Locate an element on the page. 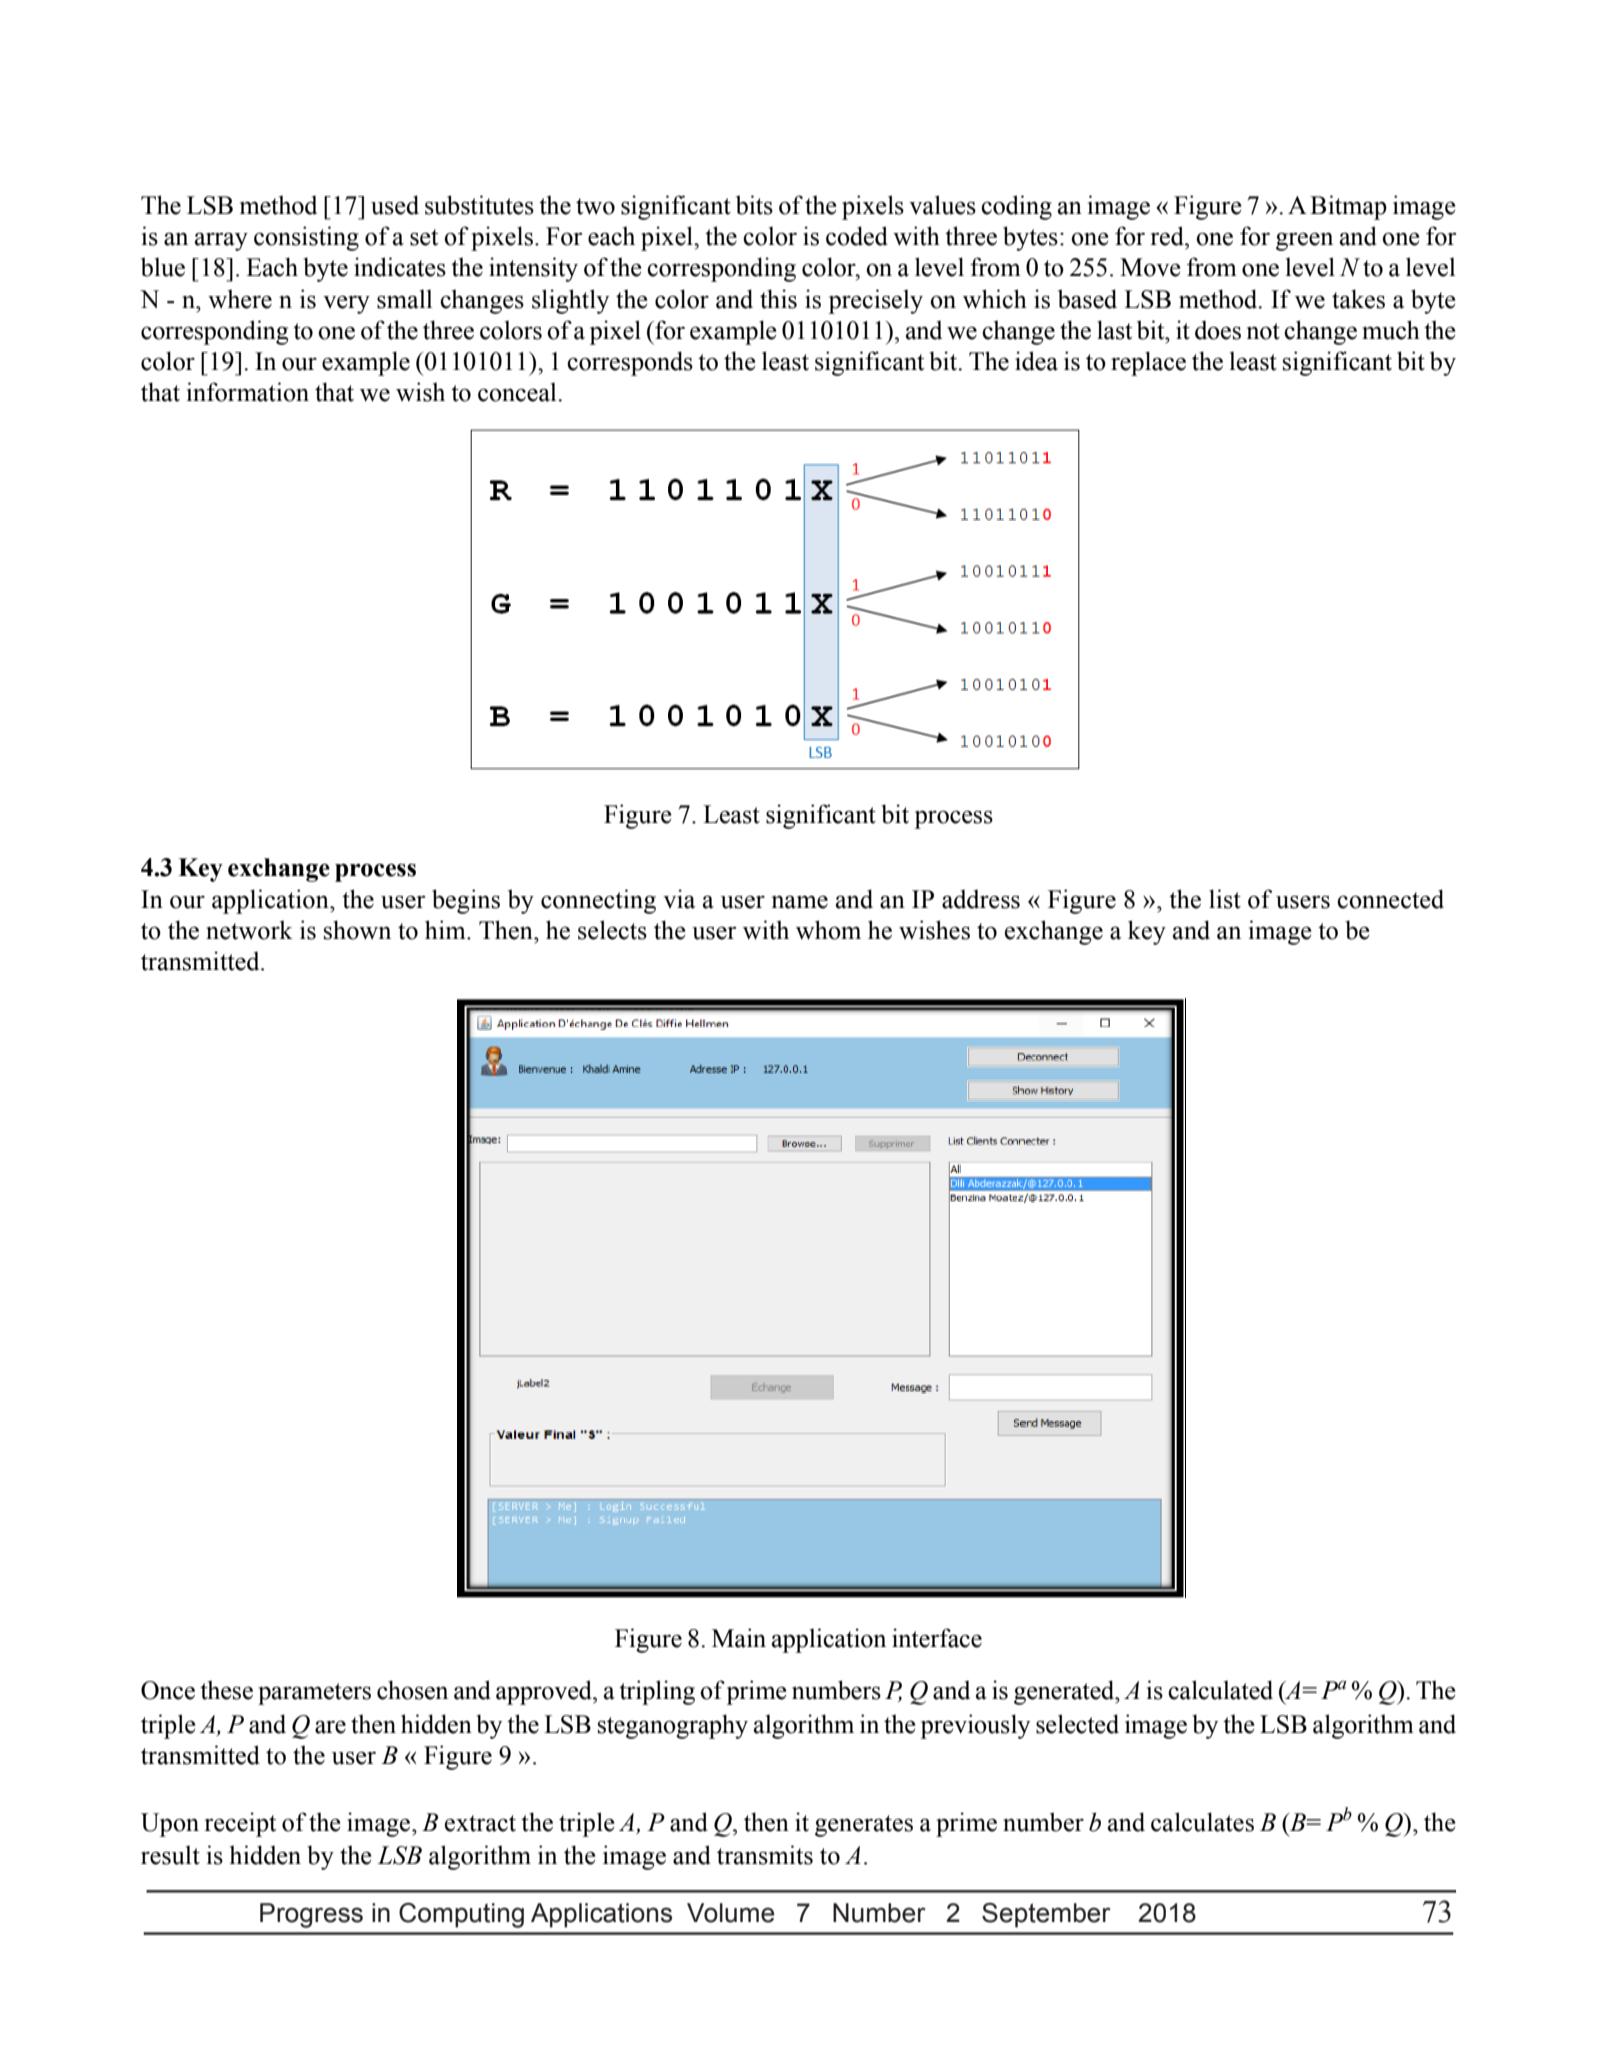  calculated is located at coordinates (1220, 1690).
